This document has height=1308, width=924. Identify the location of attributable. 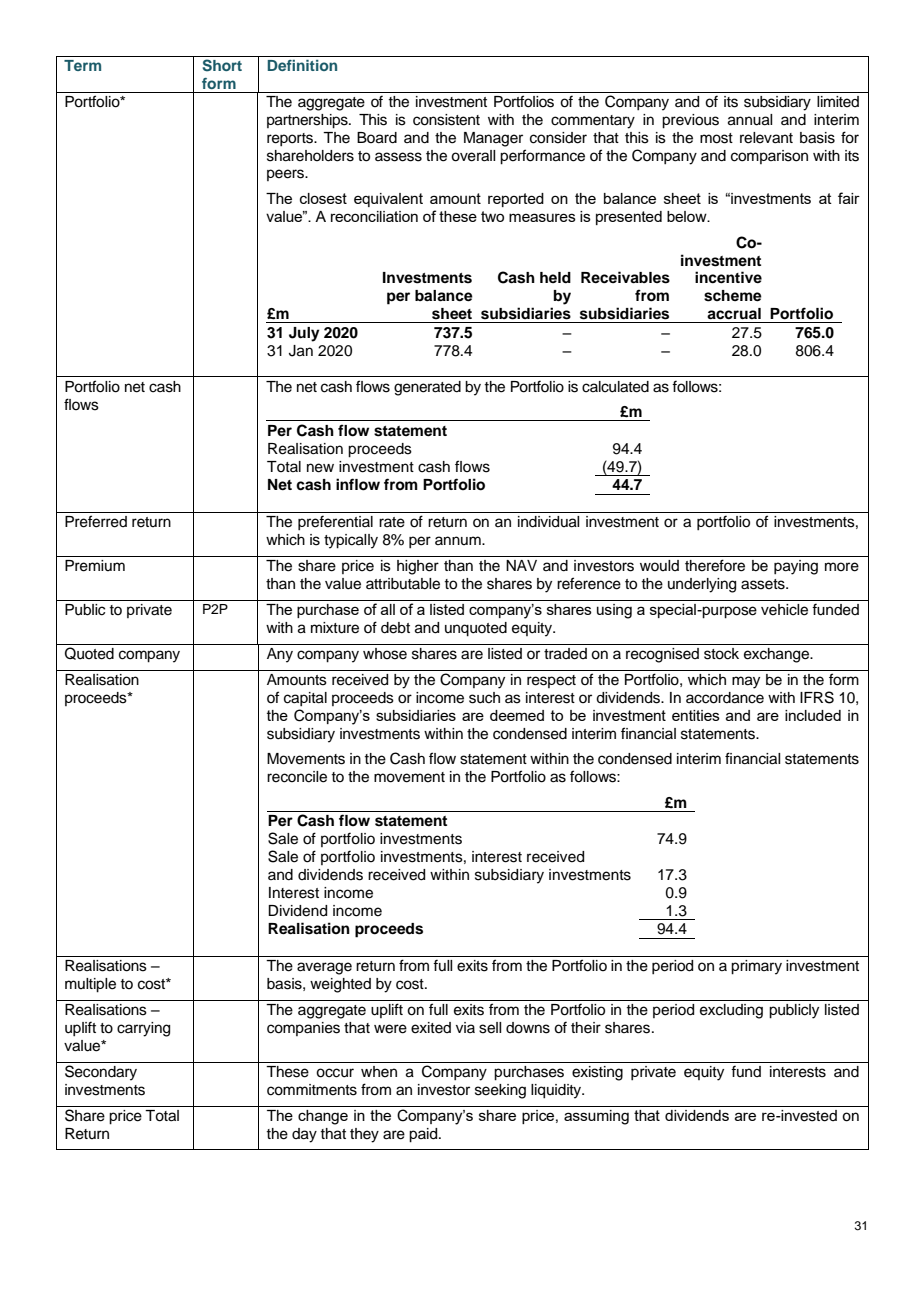
(403, 584).
